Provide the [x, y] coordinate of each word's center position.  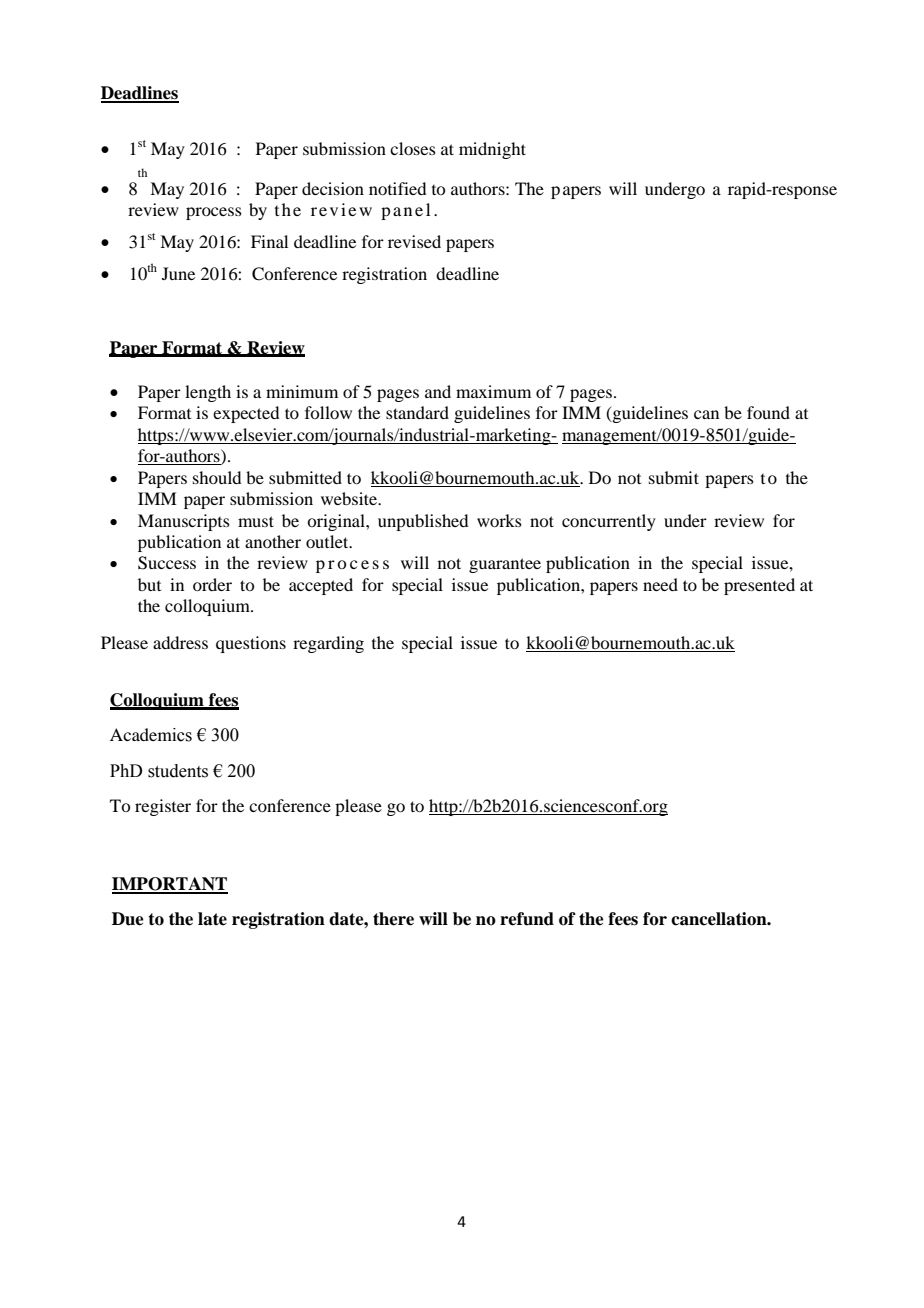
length [208, 393]
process [214, 213]
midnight [492, 150]
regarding [328, 644]
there [393, 919]
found [768, 412]
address [180, 642]
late [212, 919]
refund [527, 919]
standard [417, 412]
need [660, 584]
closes [413, 148]
